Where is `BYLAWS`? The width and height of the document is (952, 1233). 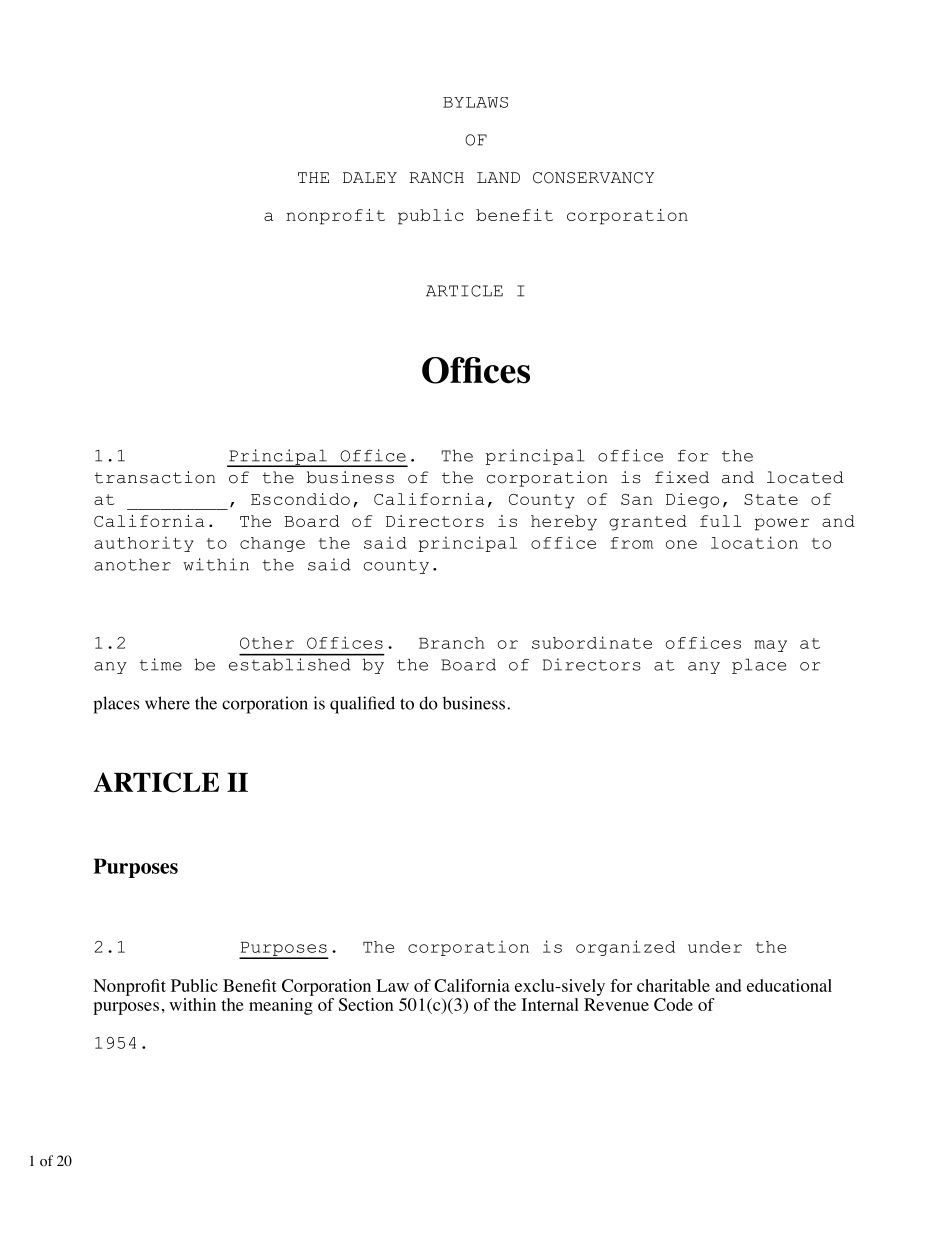 BYLAWS is located at coordinates (475, 102).
